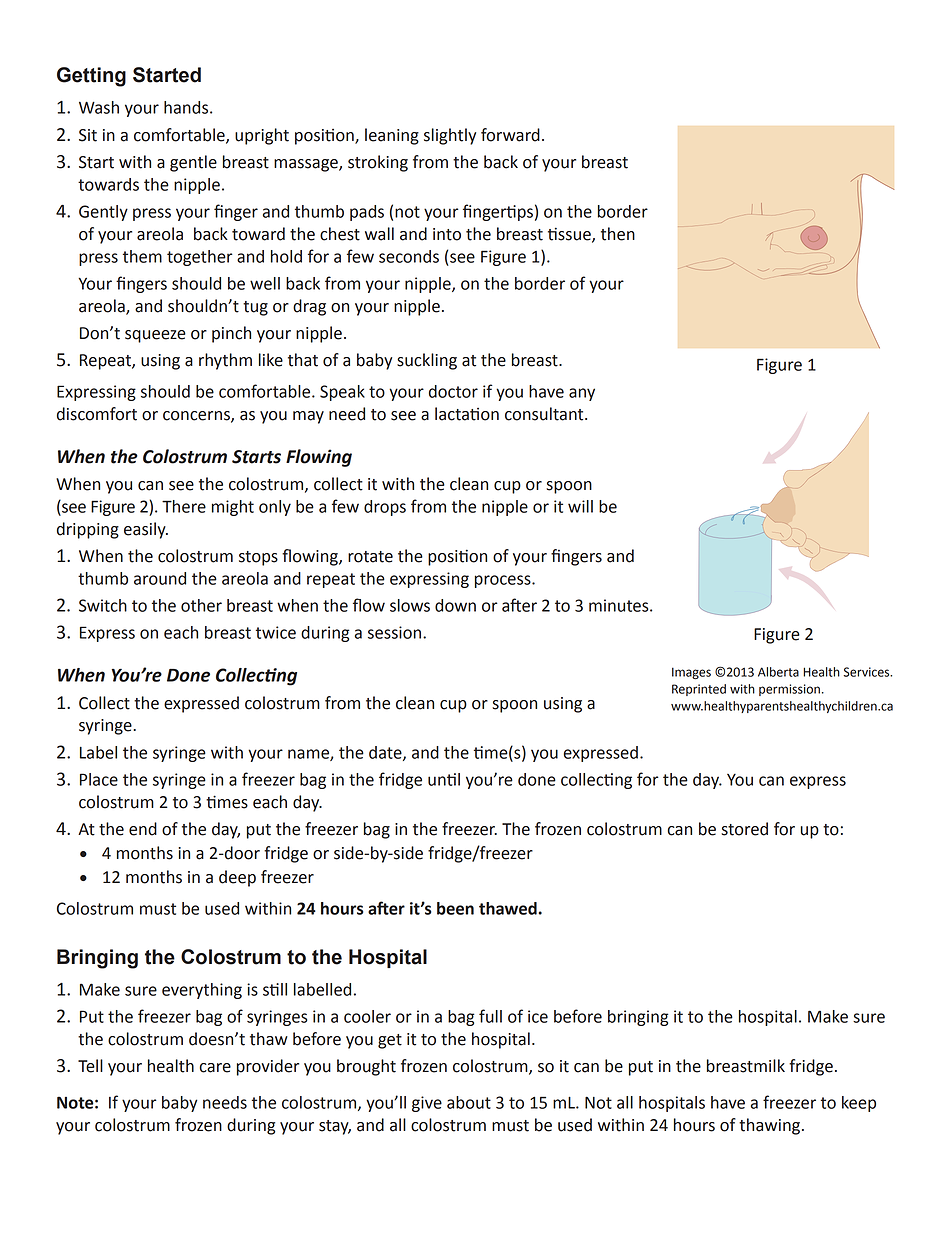 The width and height of the document is (952, 1233). What do you see at coordinates (215, 1068) in the document?
I see `care` at bounding box center [215, 1068].
